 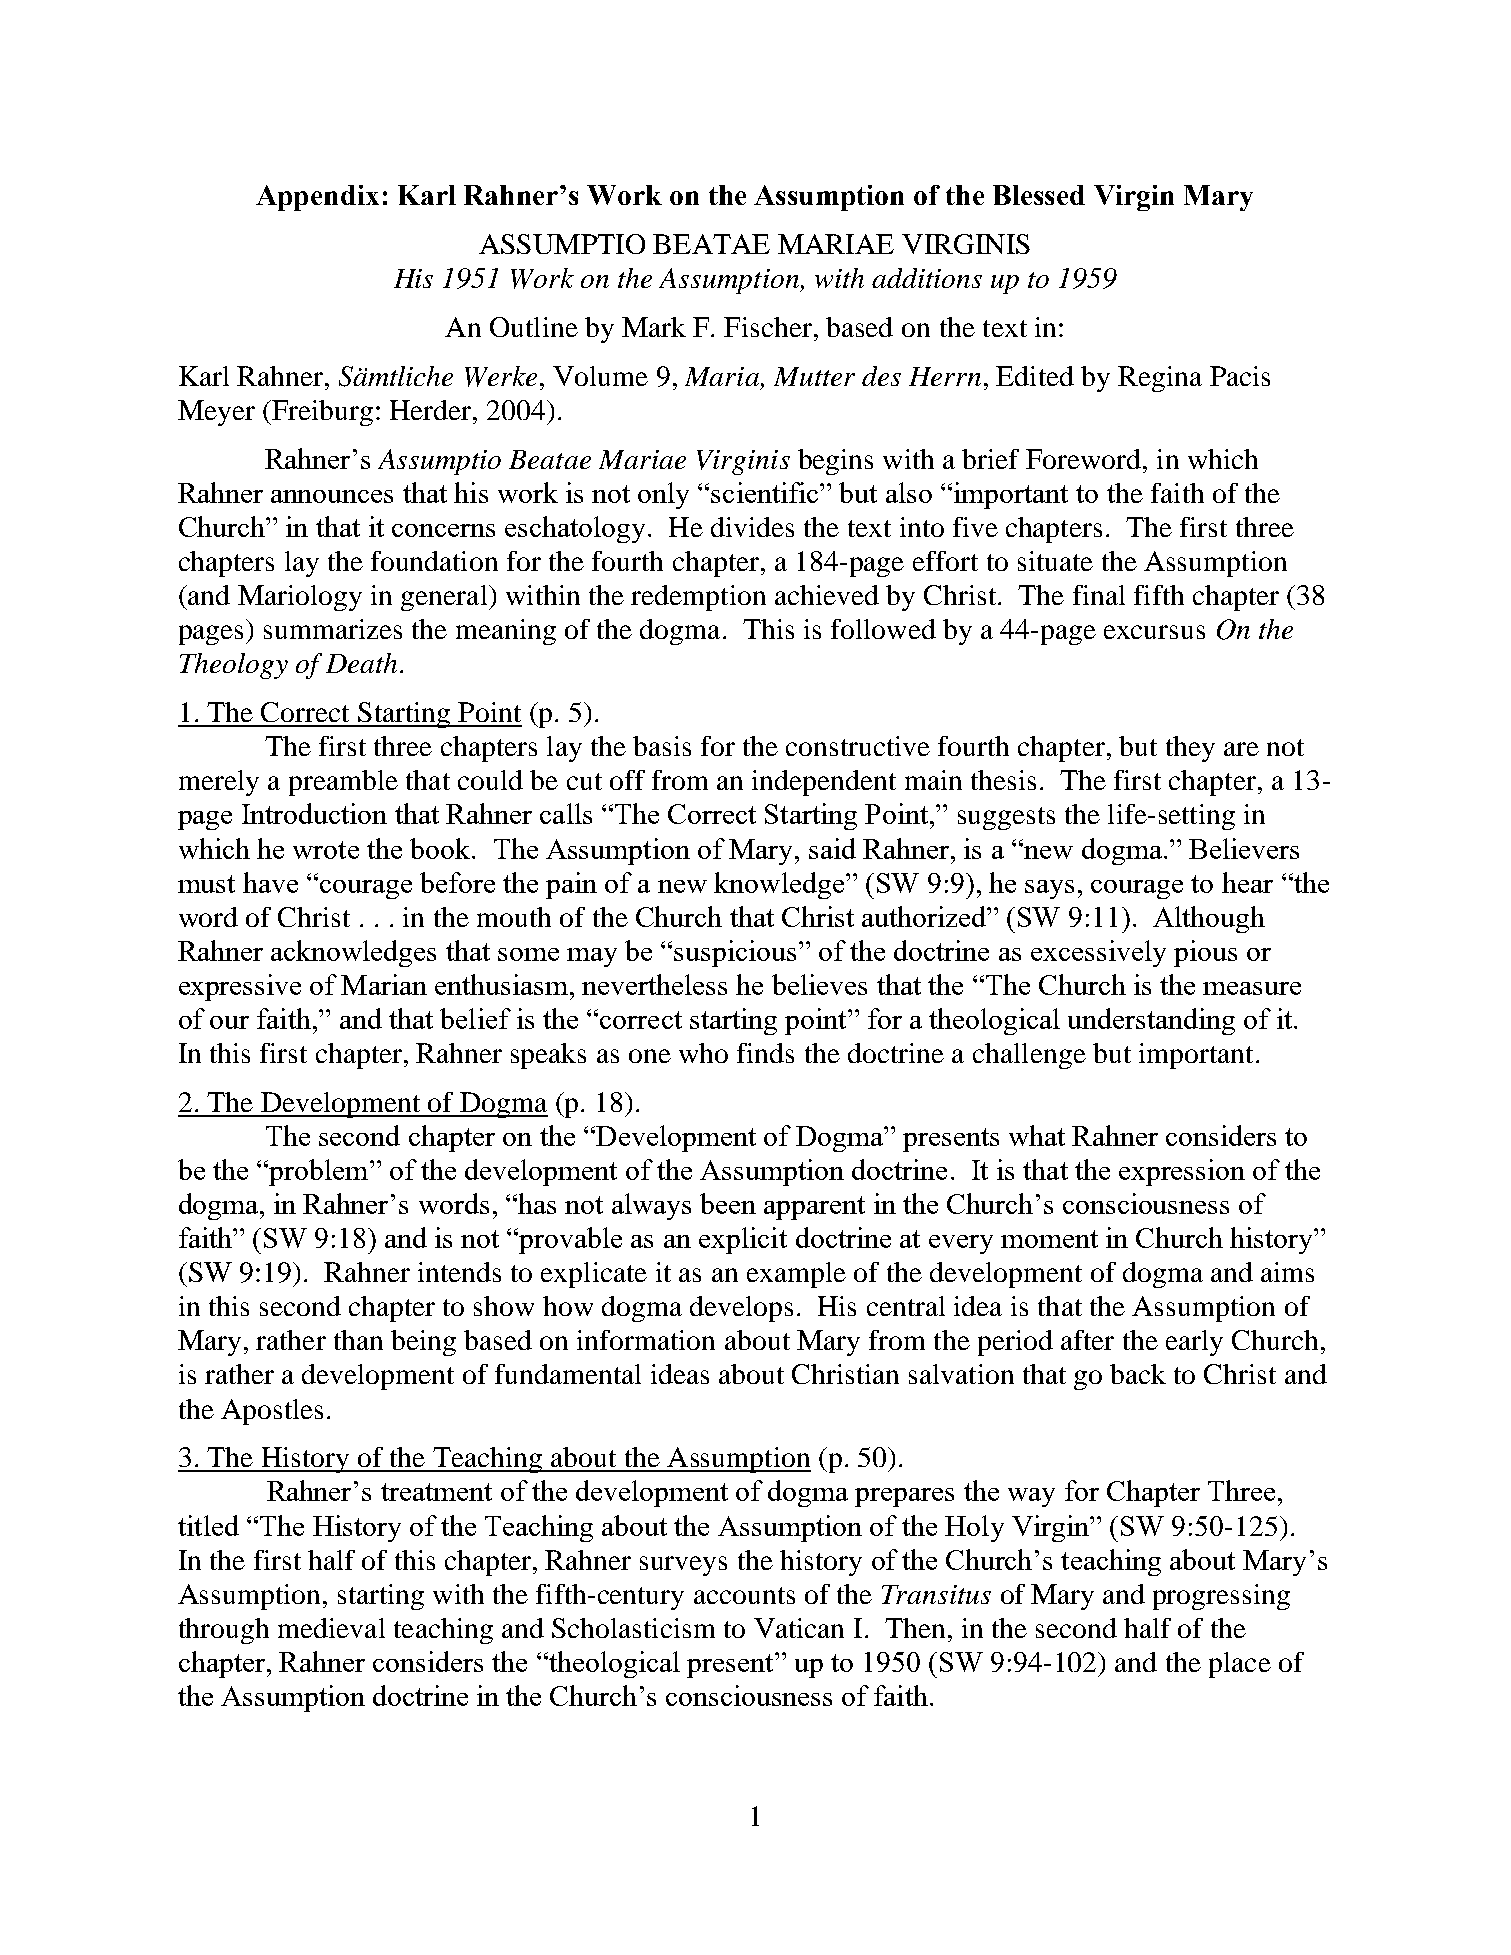 What do you see at coordinates (1039, 195) in the screenshot?
I see `Blessed` at bounding box center [1039, 195].
